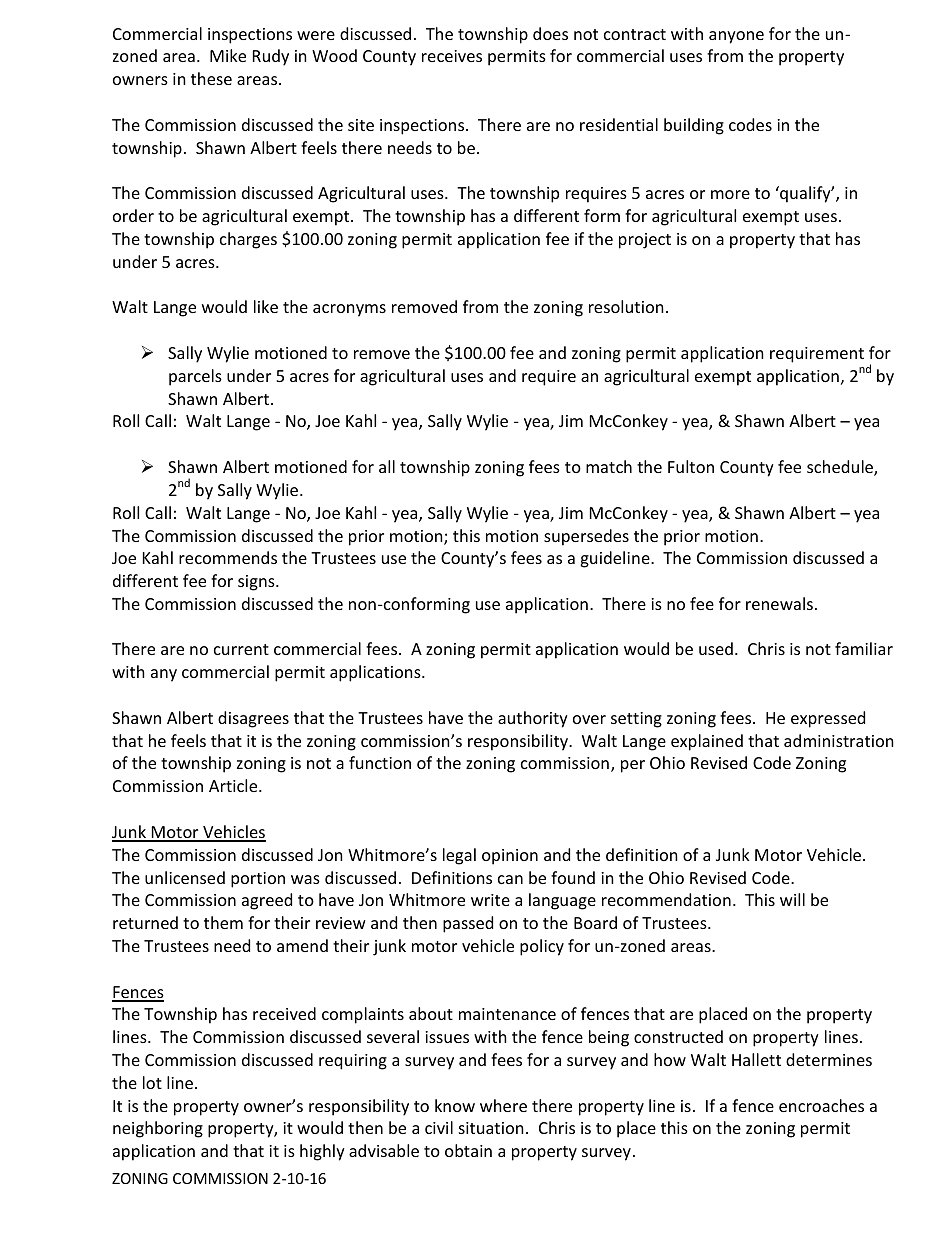 This page has height=1233, width=952. Describe the element at coordinates (841, 468) in the page. I see `schedule` at that location.
